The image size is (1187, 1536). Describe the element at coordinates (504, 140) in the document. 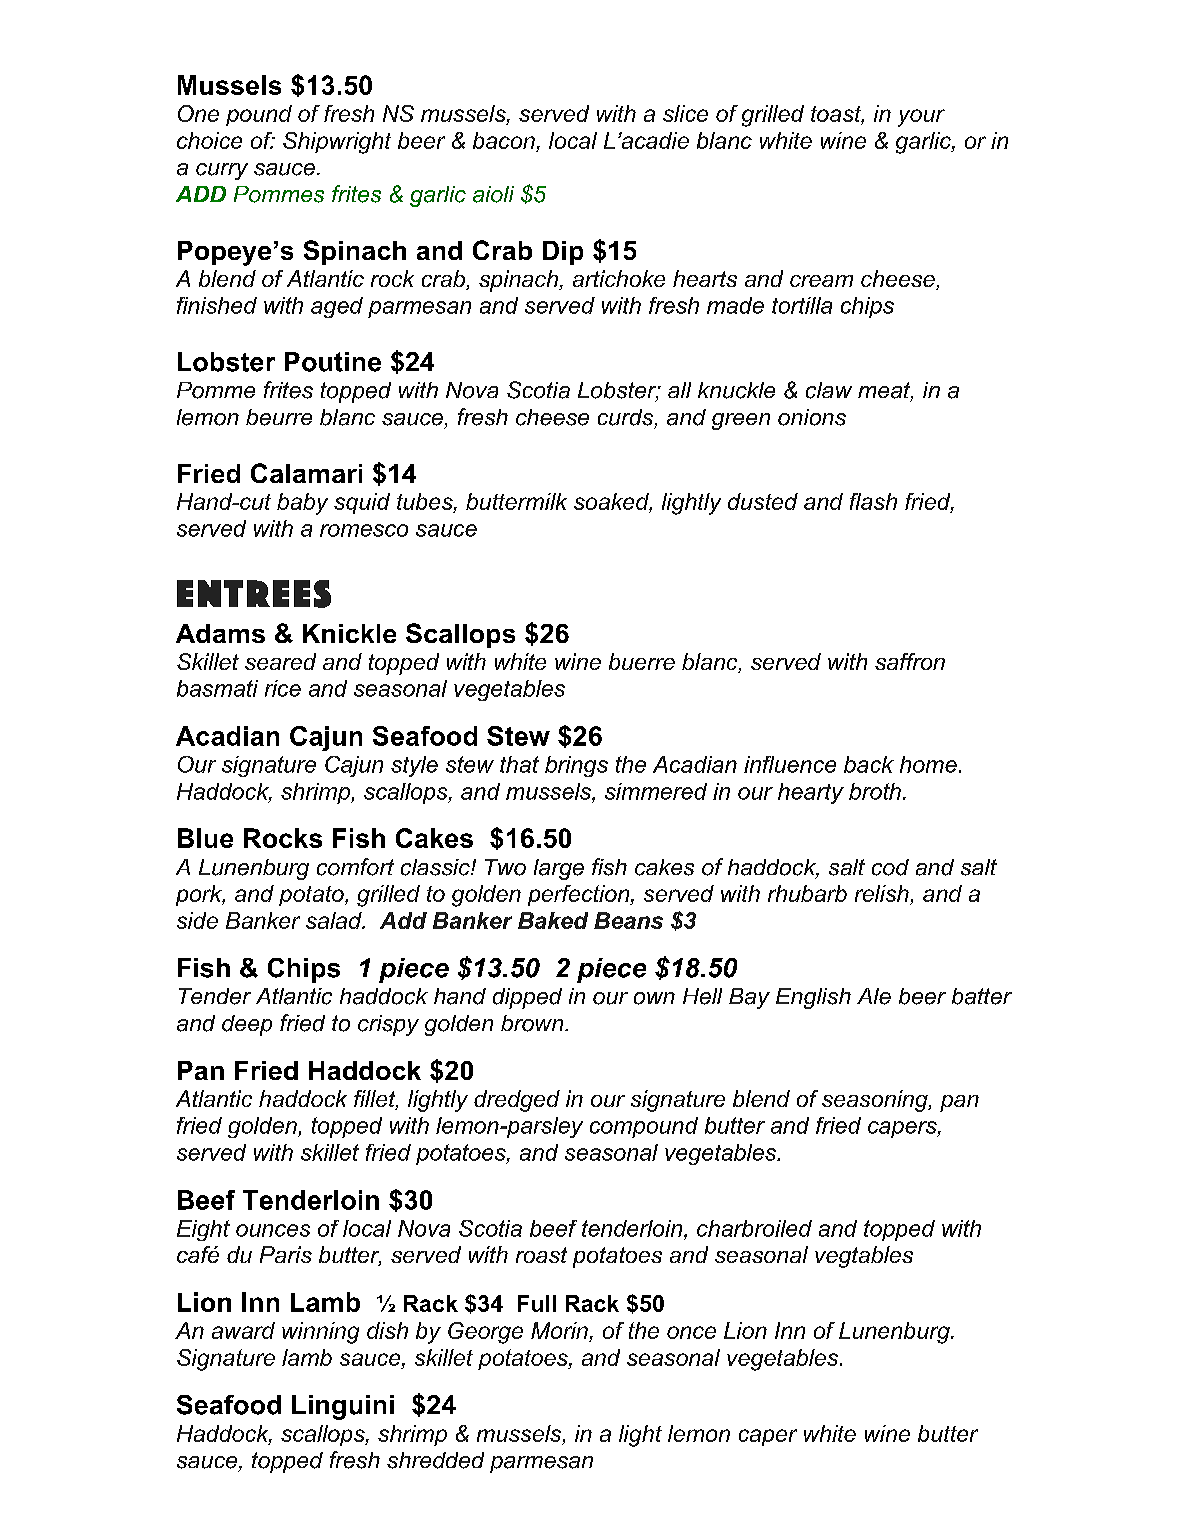

I see `bacon` at that location.
